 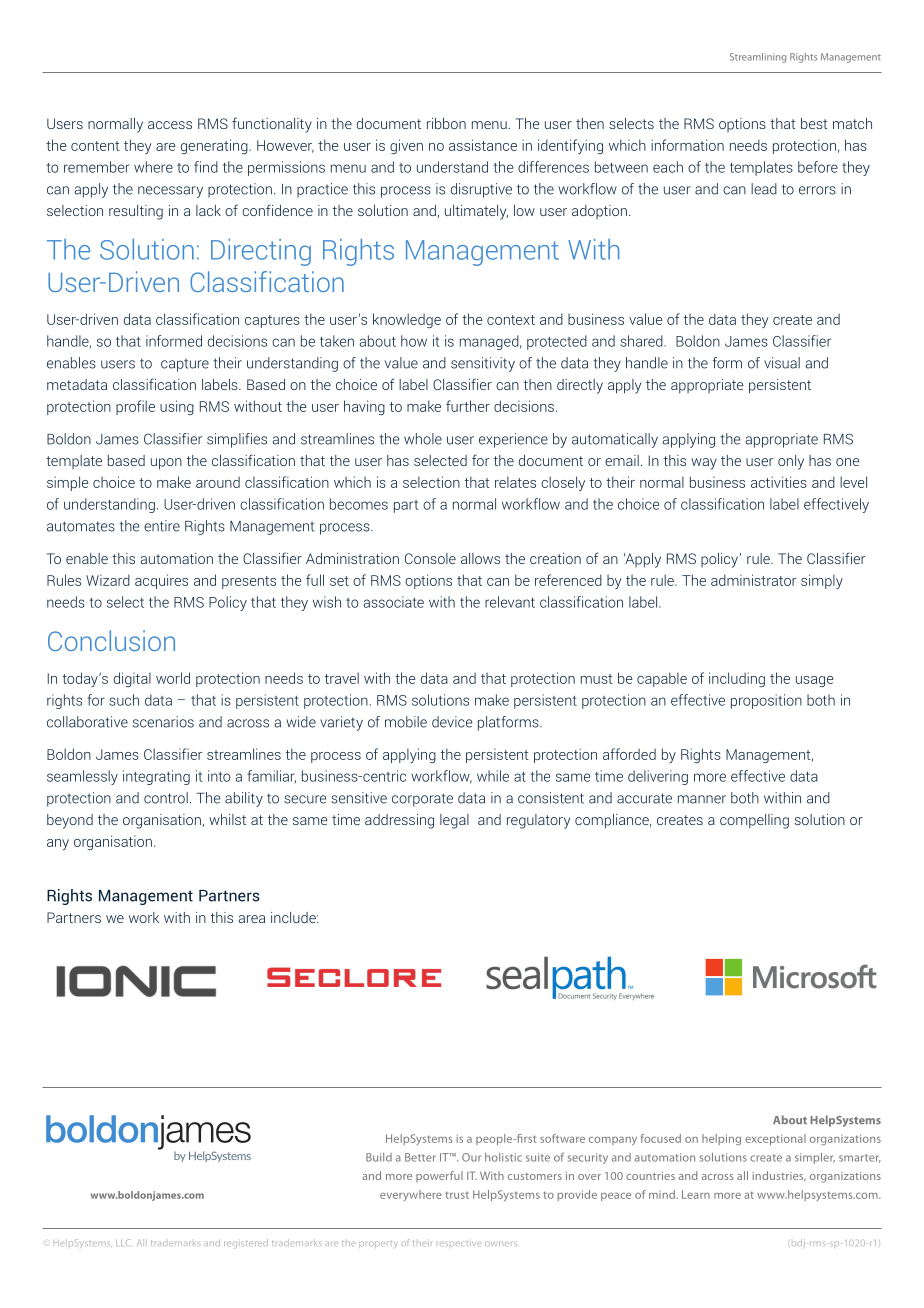 What do you see at coordinates (454, 821) in the screenshot?
I see `legal` at bounding box center [454, 821].
